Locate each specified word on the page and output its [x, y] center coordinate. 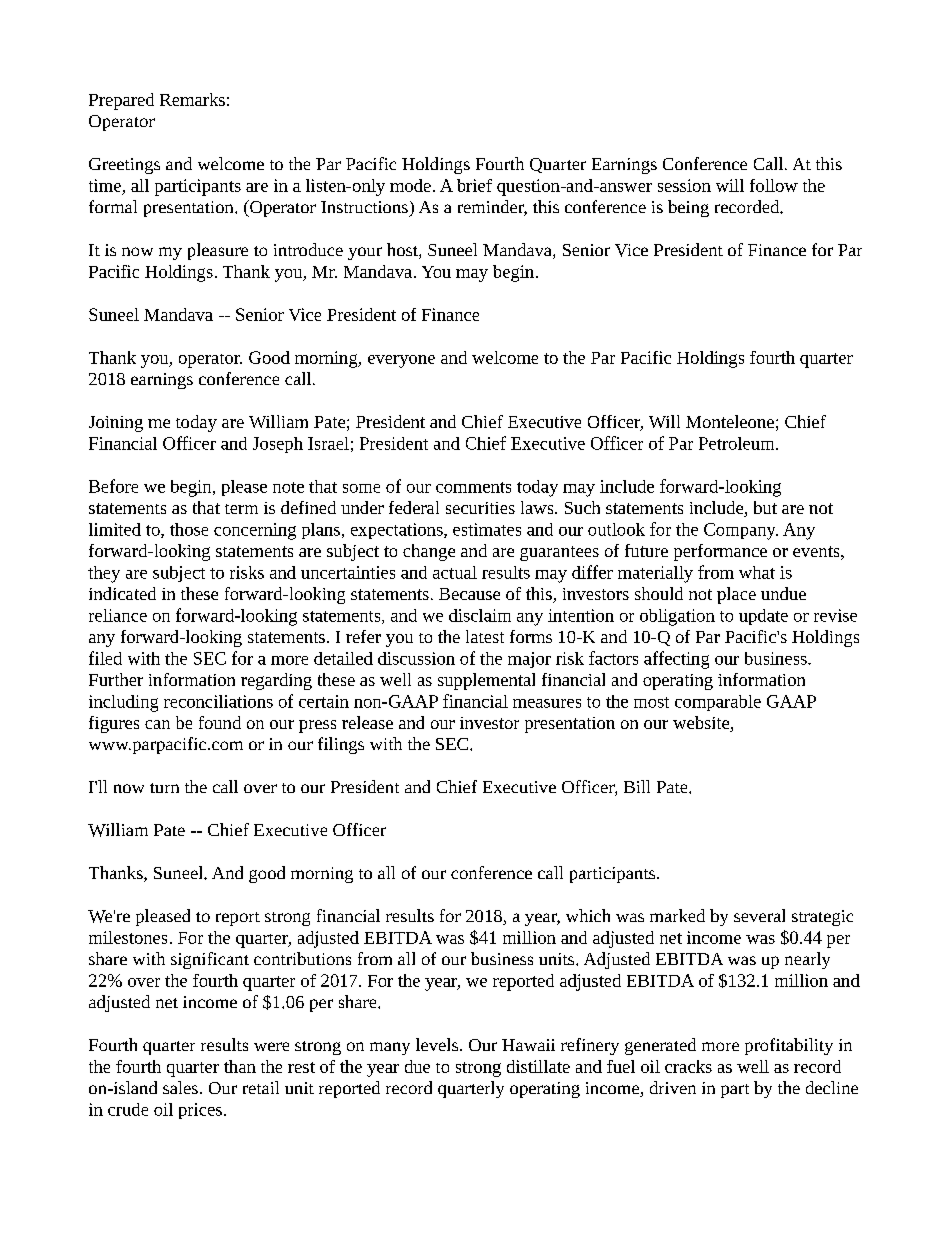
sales [180, 1087]
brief [474, 185]
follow [774, 185]
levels [438, 1044]
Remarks [192, 99]
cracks [688, 1066]
